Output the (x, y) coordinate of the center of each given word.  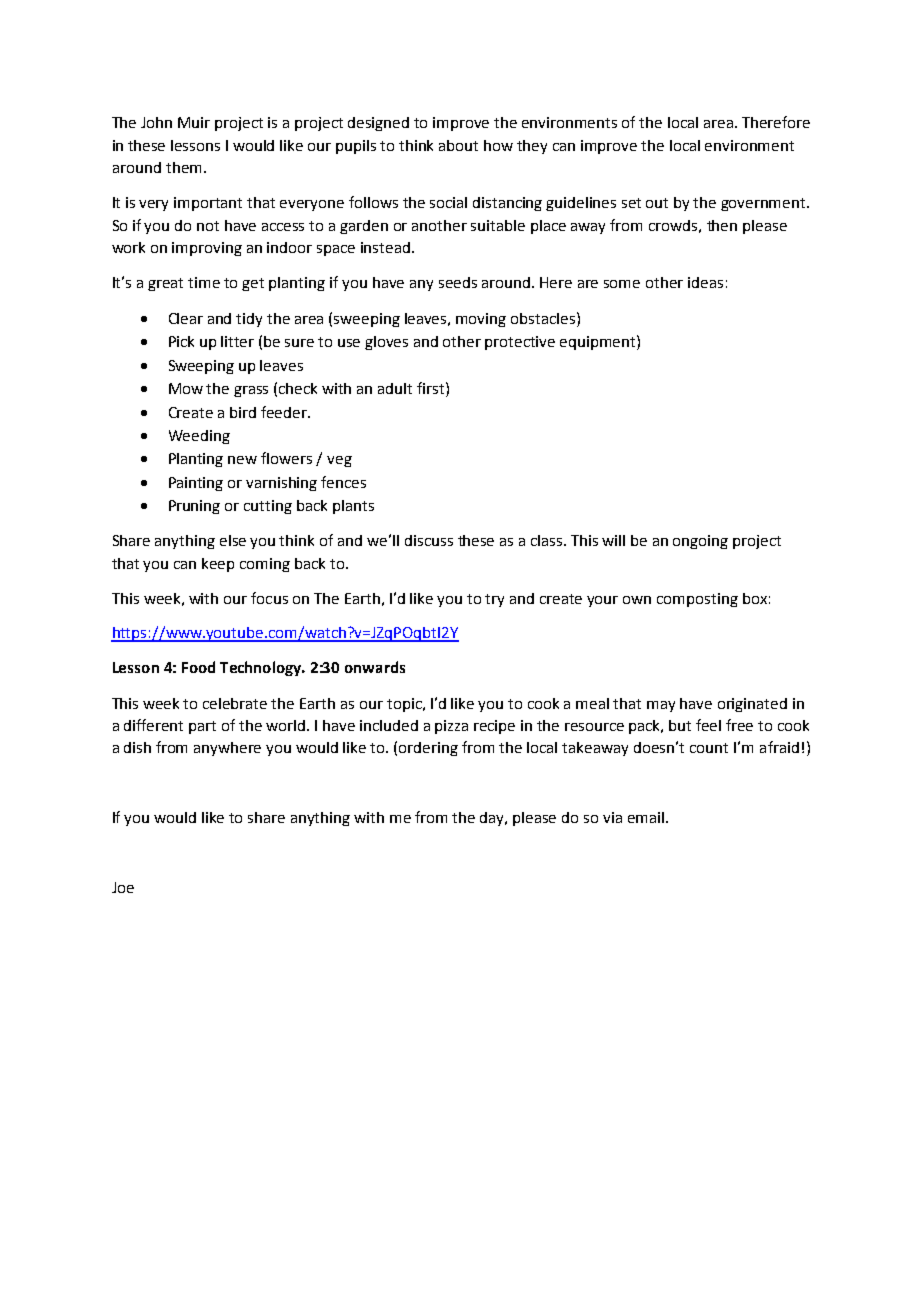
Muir (194, 122)
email (646, 817)
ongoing (700, 542)
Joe (123, 887)
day (493, 819)
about (458, 145)
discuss (429, 540)
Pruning (194, 507)
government (764, 204)
